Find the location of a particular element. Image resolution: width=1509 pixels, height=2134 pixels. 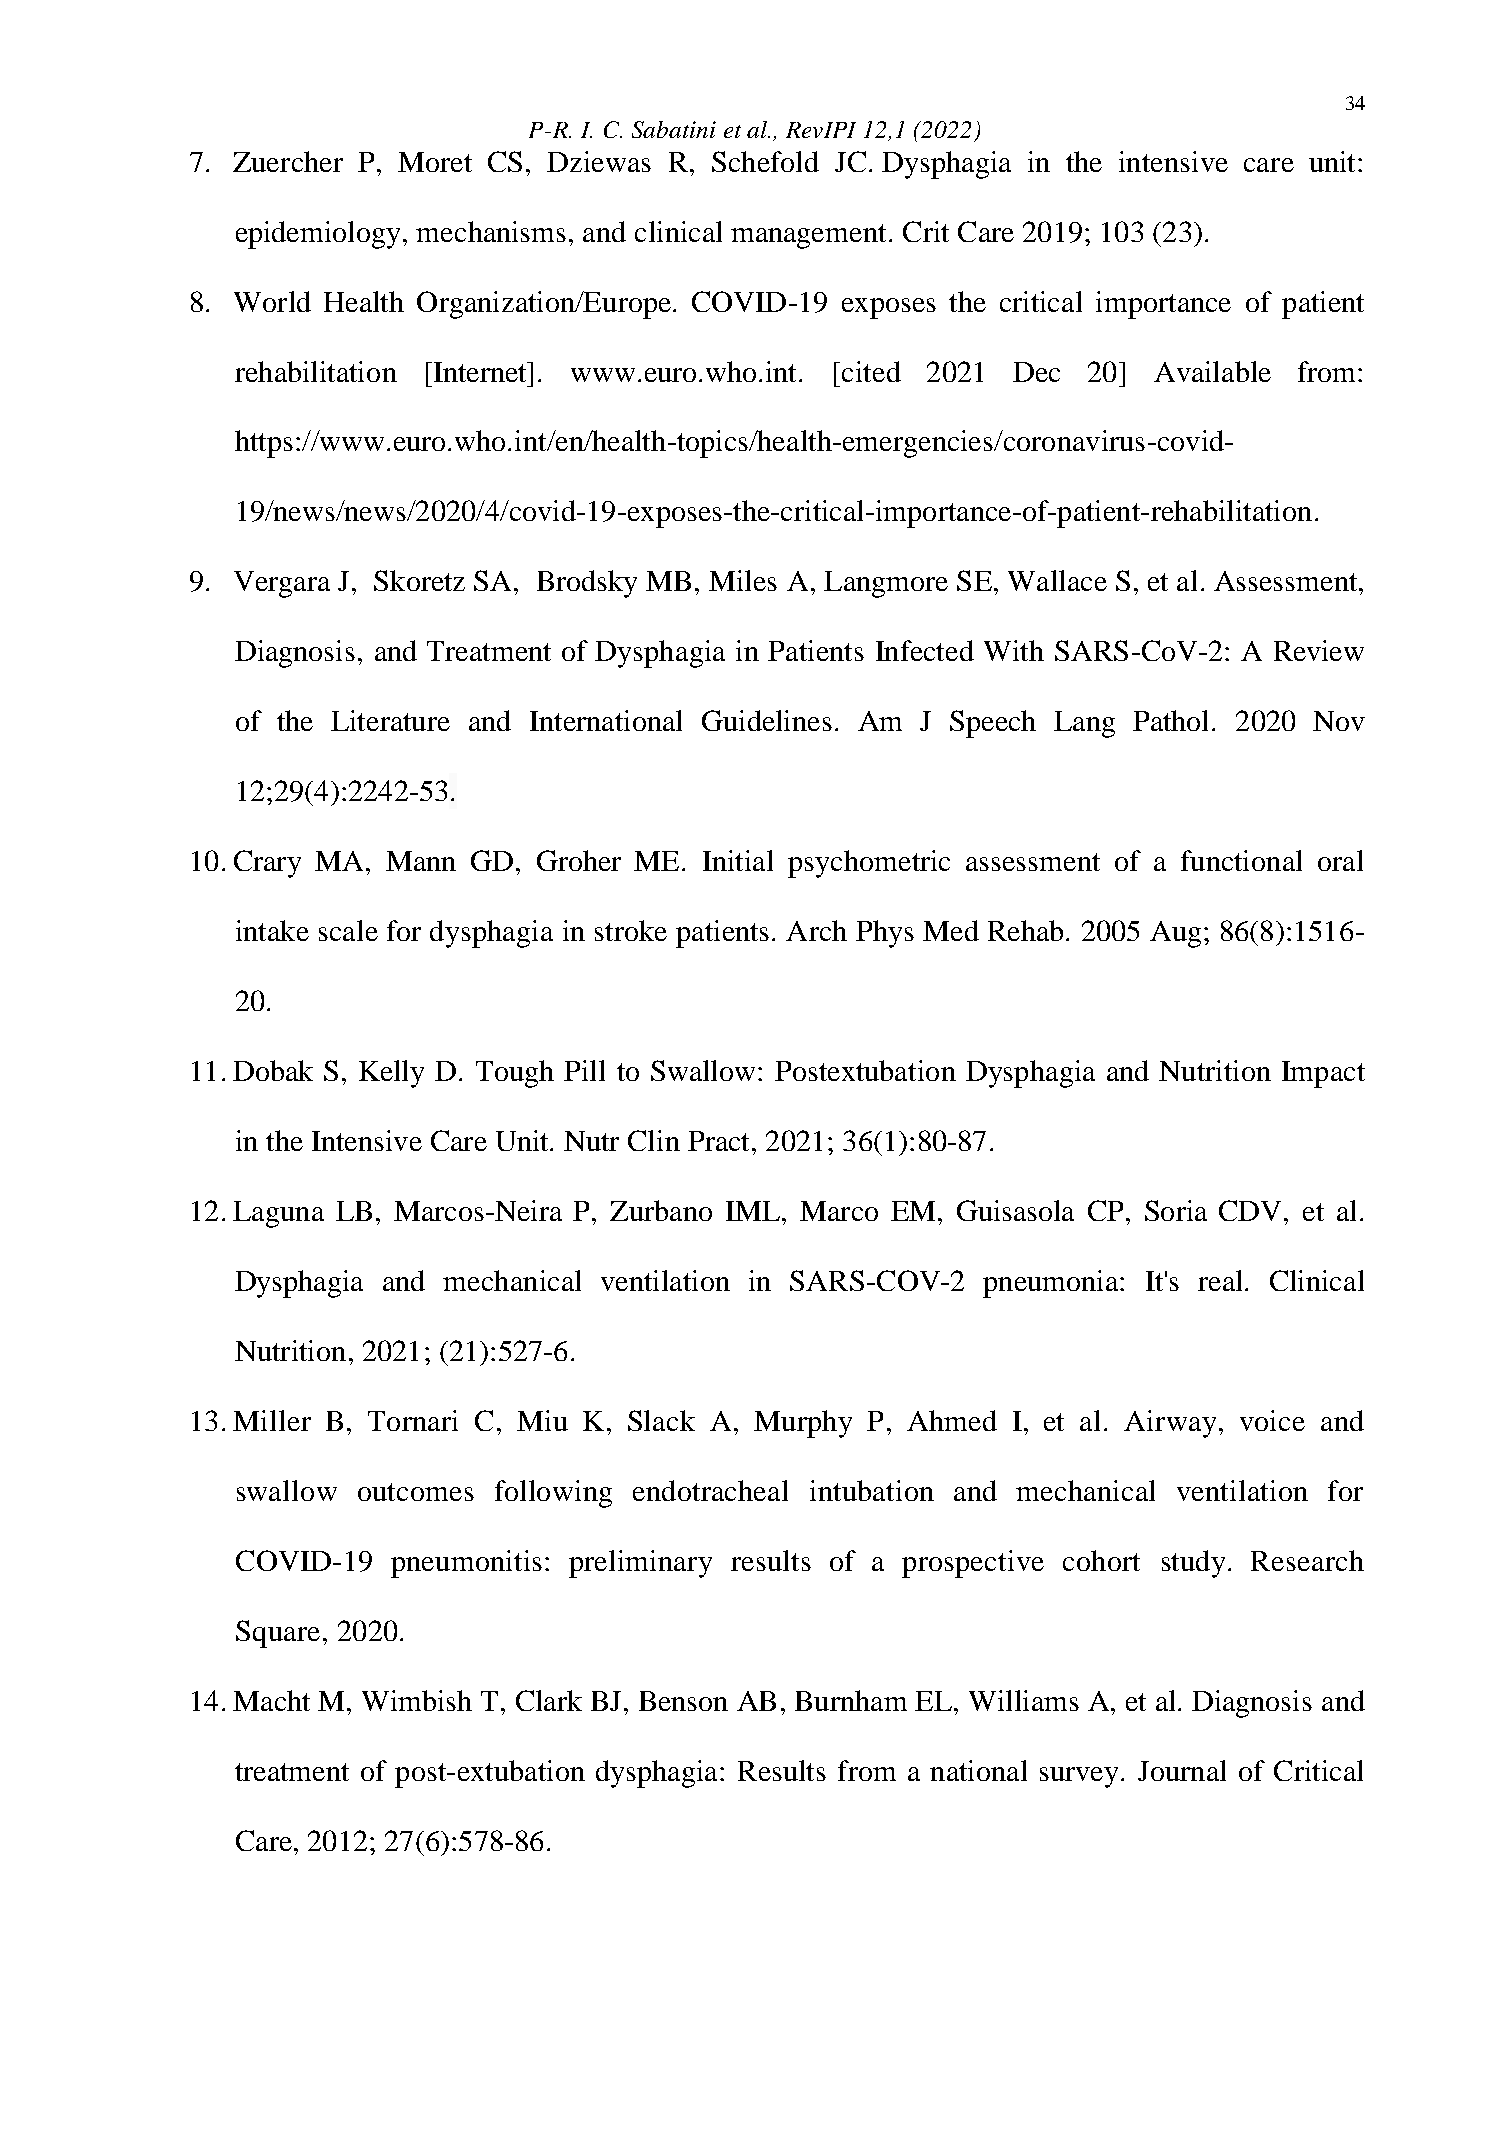

Available is located at coordinates (1212, 371).
